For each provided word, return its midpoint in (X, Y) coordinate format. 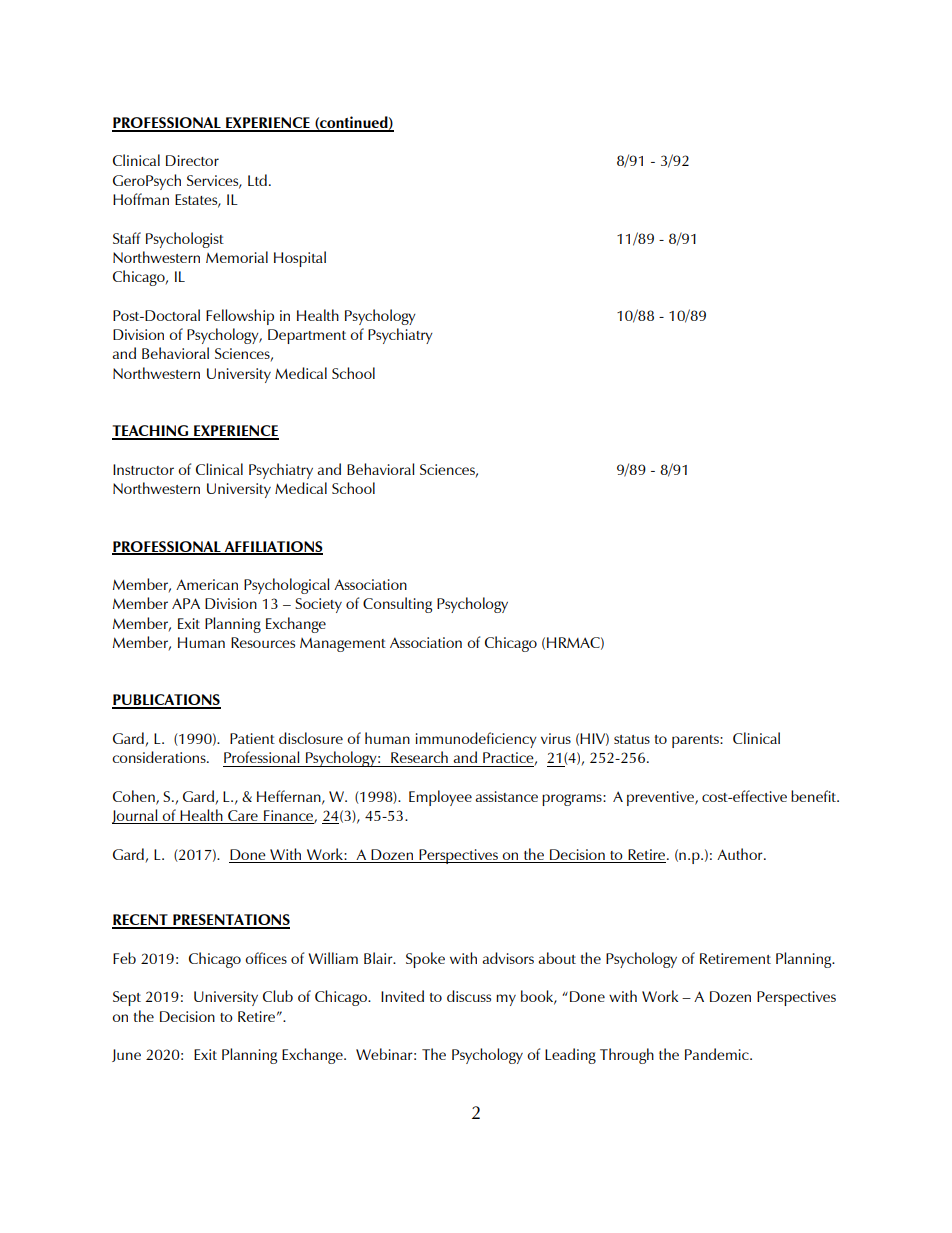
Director (192, 160)
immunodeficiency (476, 740)
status (632, 739)
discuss (469, 996)
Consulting (397, 605)
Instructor (143, 469)
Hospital (300, 259)
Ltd (257, 180)
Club (278, 996)
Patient (252, 738)
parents (696, 741)
